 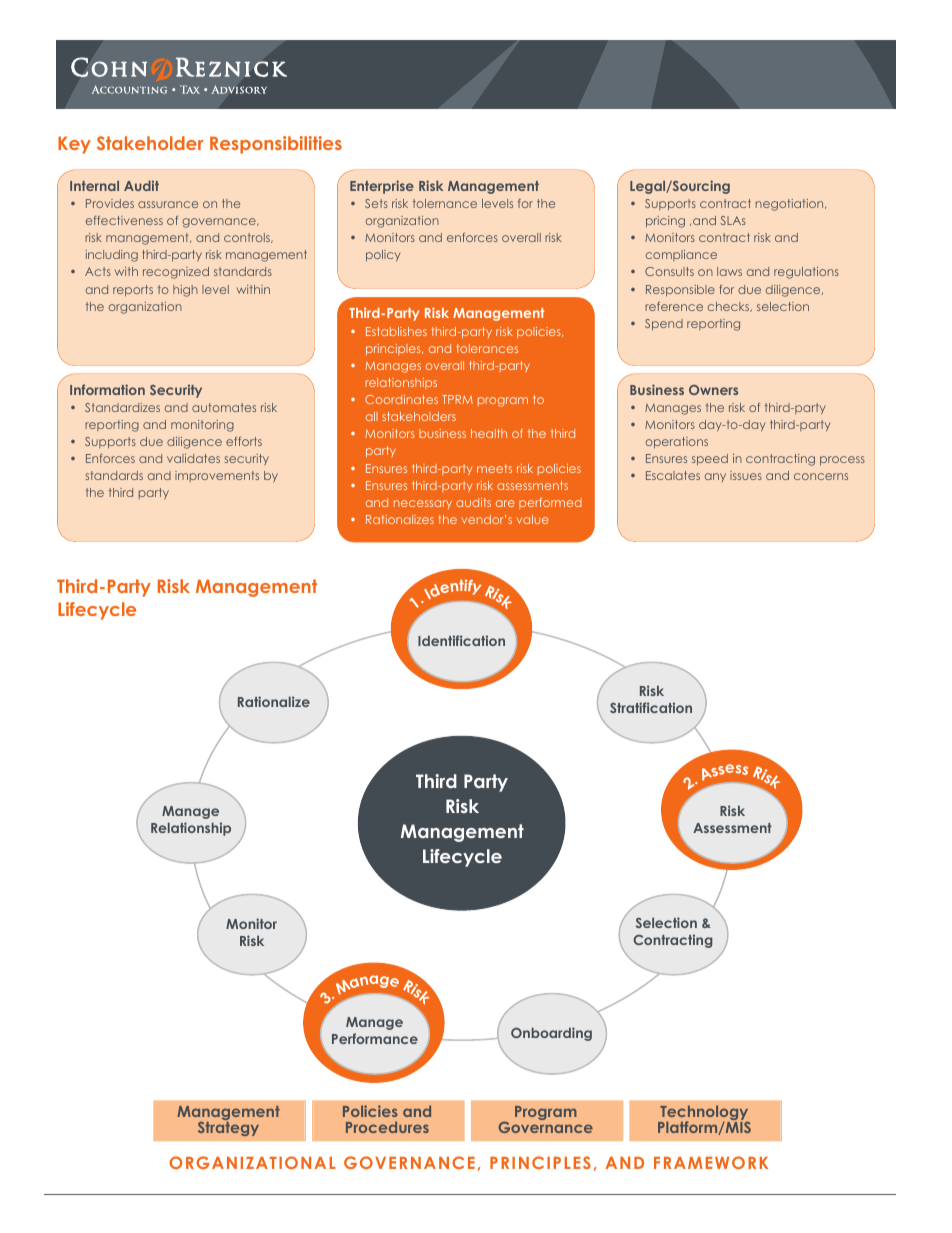 What do you see at coordinates (461, 640) in the screenshot?
I see `Identification` at bounding box center [461, 640].
